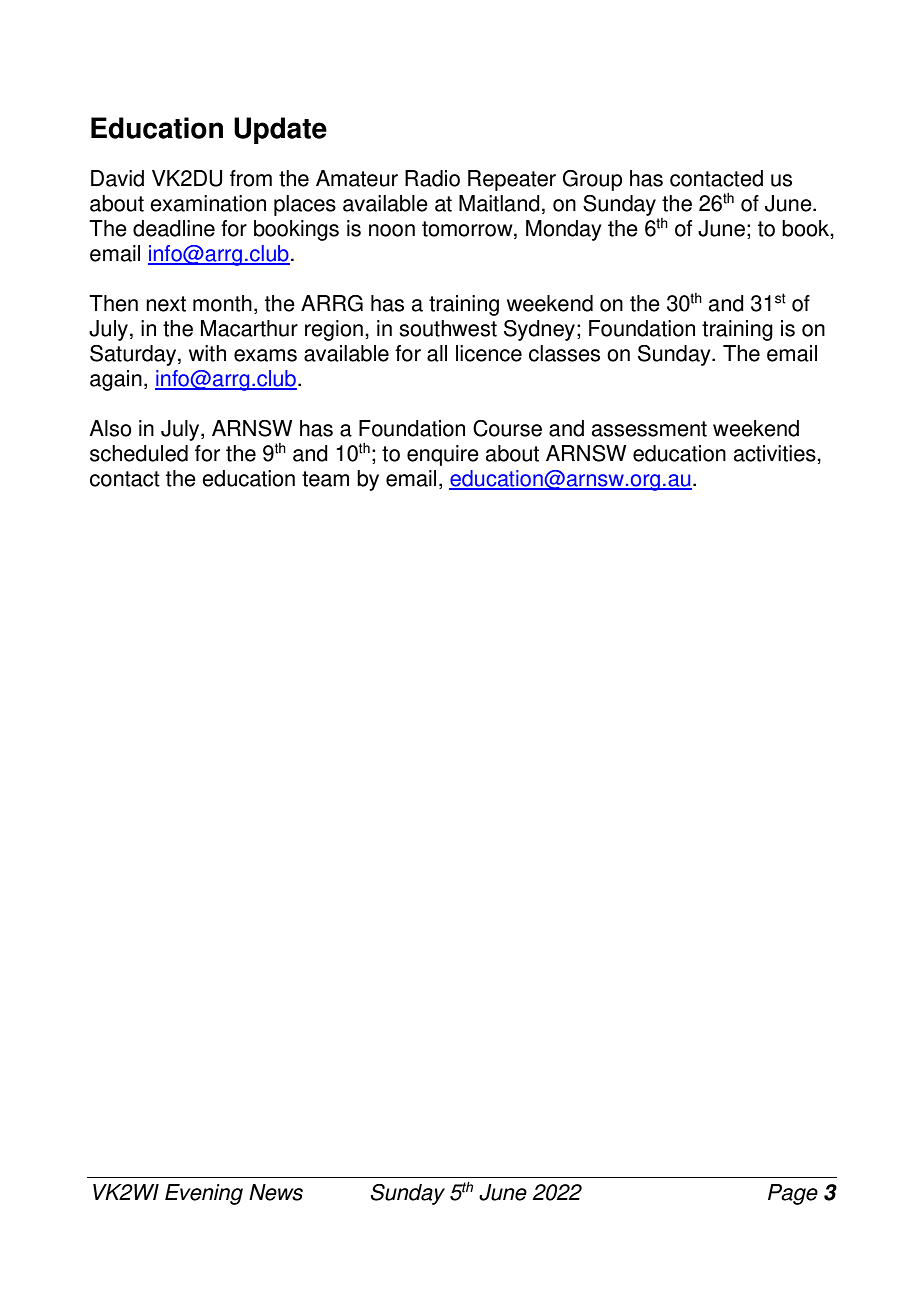 This screenshot has height=1308, width=924. What do you see at coordinates (325, 479) in the screenshot?
I see `team` at bounding box center [325, 479].
